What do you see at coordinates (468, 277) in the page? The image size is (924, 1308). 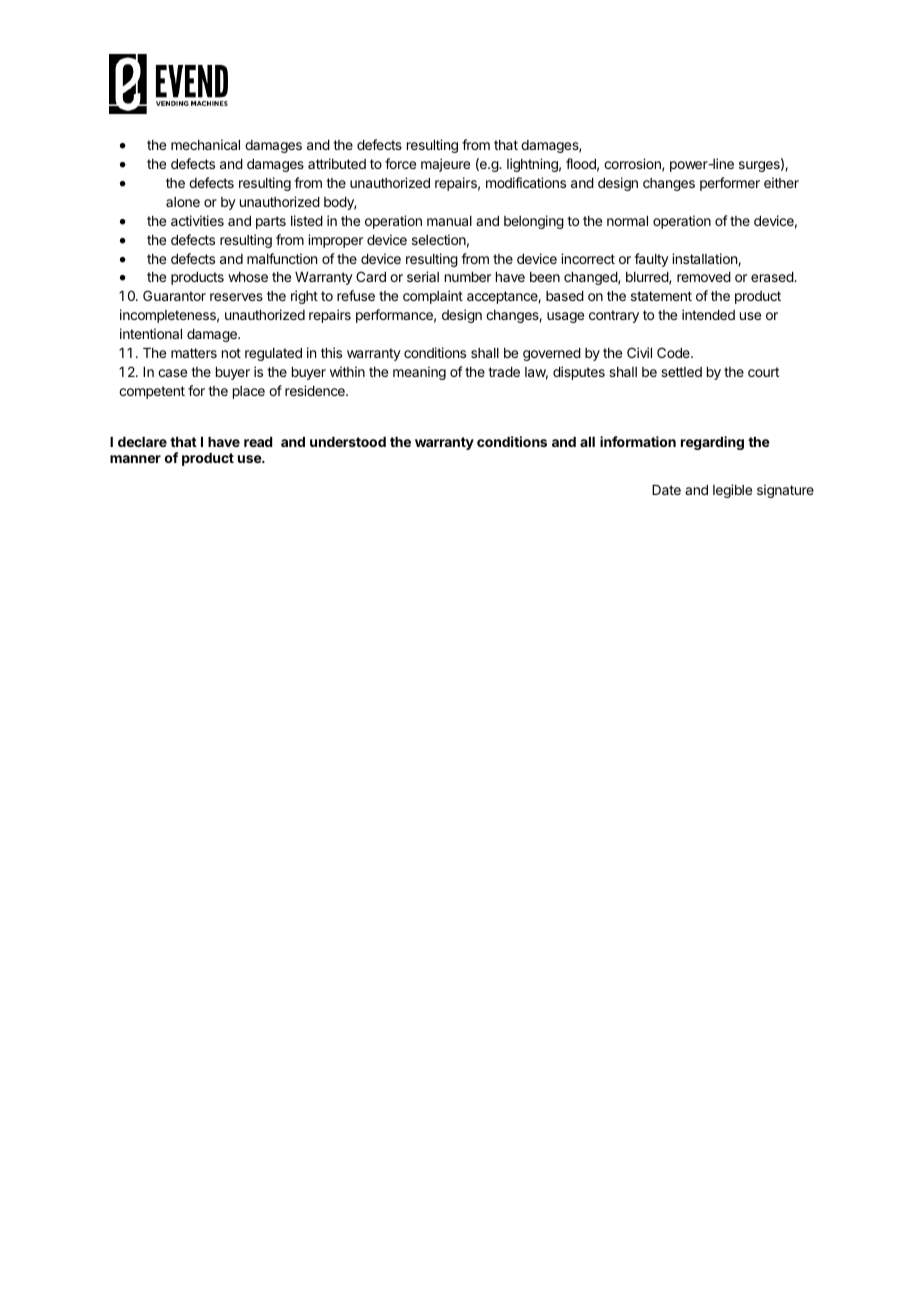 I see `number` at bounding box center [468, 277].
